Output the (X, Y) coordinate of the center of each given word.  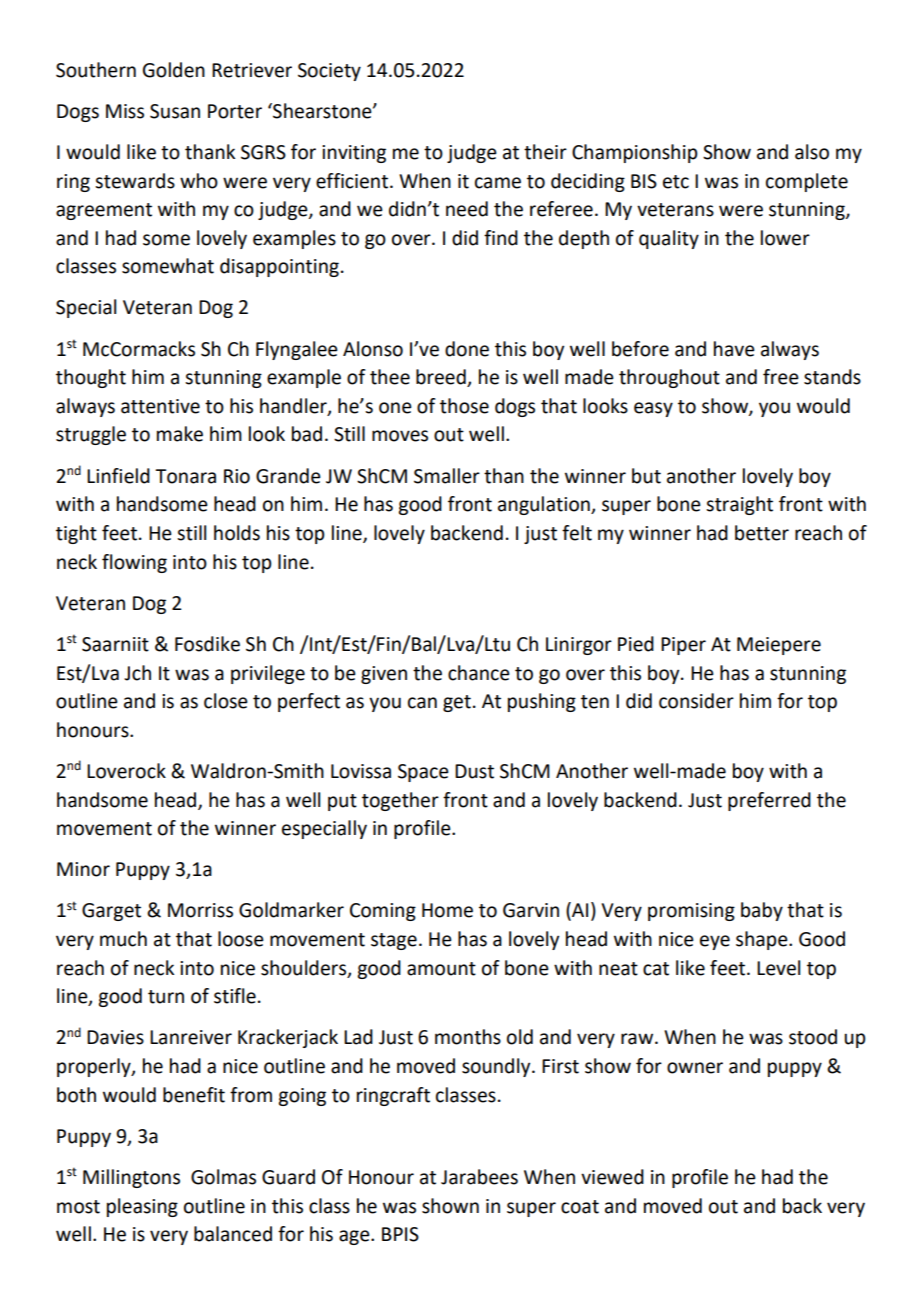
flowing (134, 563)
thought (91, 378)
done (467, 349)
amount (441, 969)
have (734, 349)
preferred (769, 801)
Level (778, 968)
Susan (175, 111)
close (226, 701)
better (762, 533)
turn (166, 997)
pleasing (142, 1207)
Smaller (447, 476)
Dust (474, 771)
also (812, 152)
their (545, 152)
